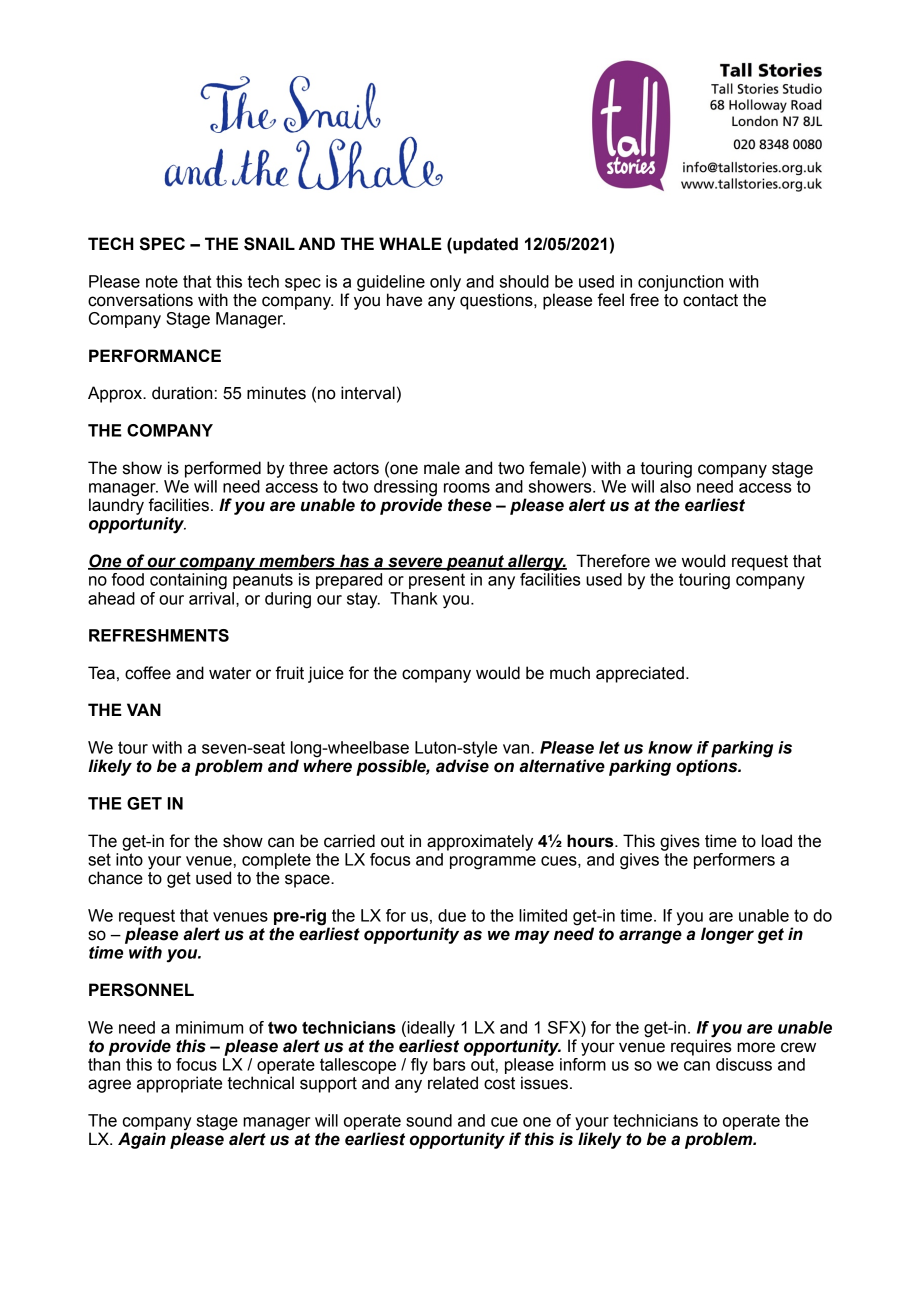  What do you see at coordinates (445, 283) in the image?
I see `only` at bounding box center [445, 283].
